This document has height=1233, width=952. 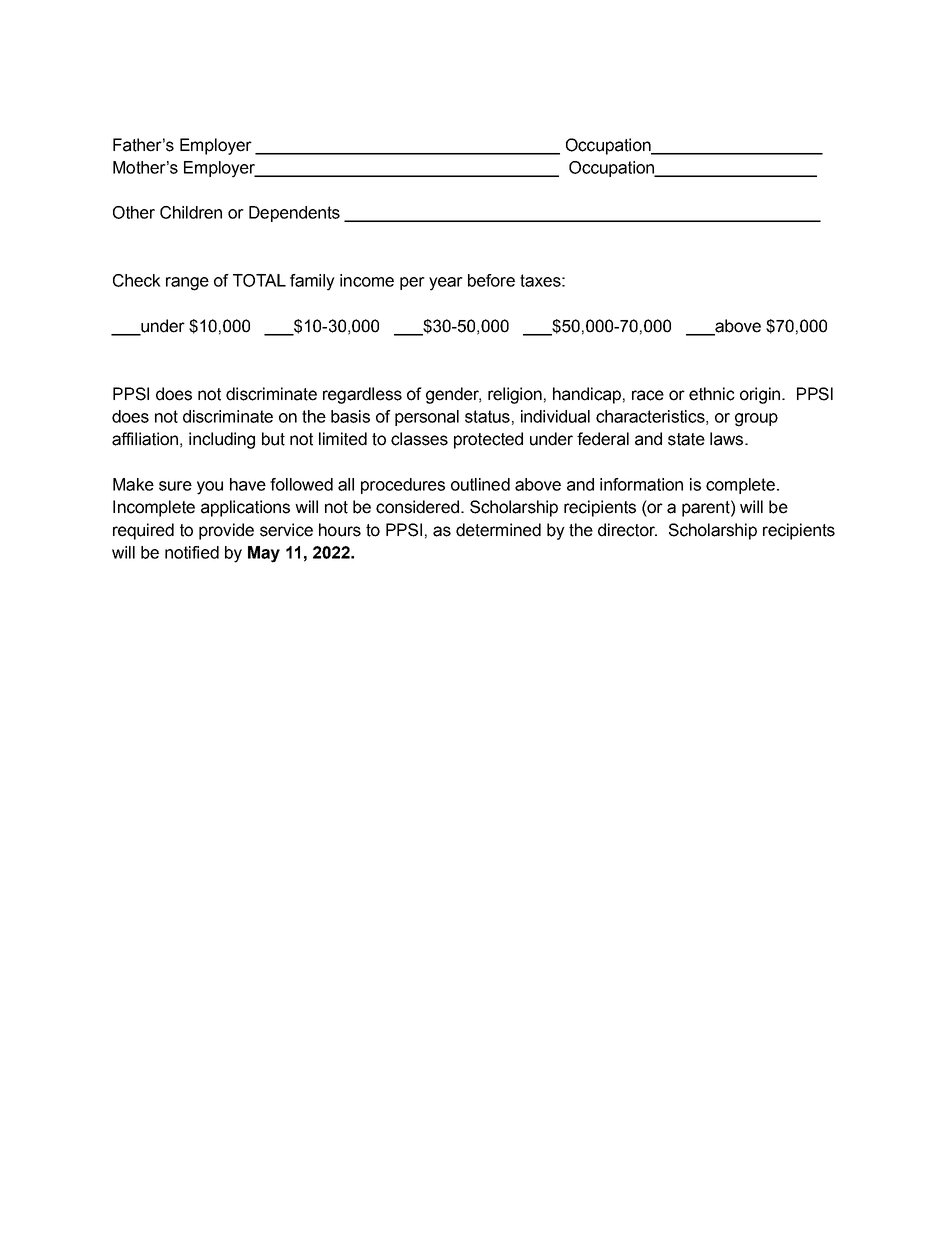 What do you see at coordinates (192, 552) in the document?
I see `notified` at bounding box center [192, 552].
